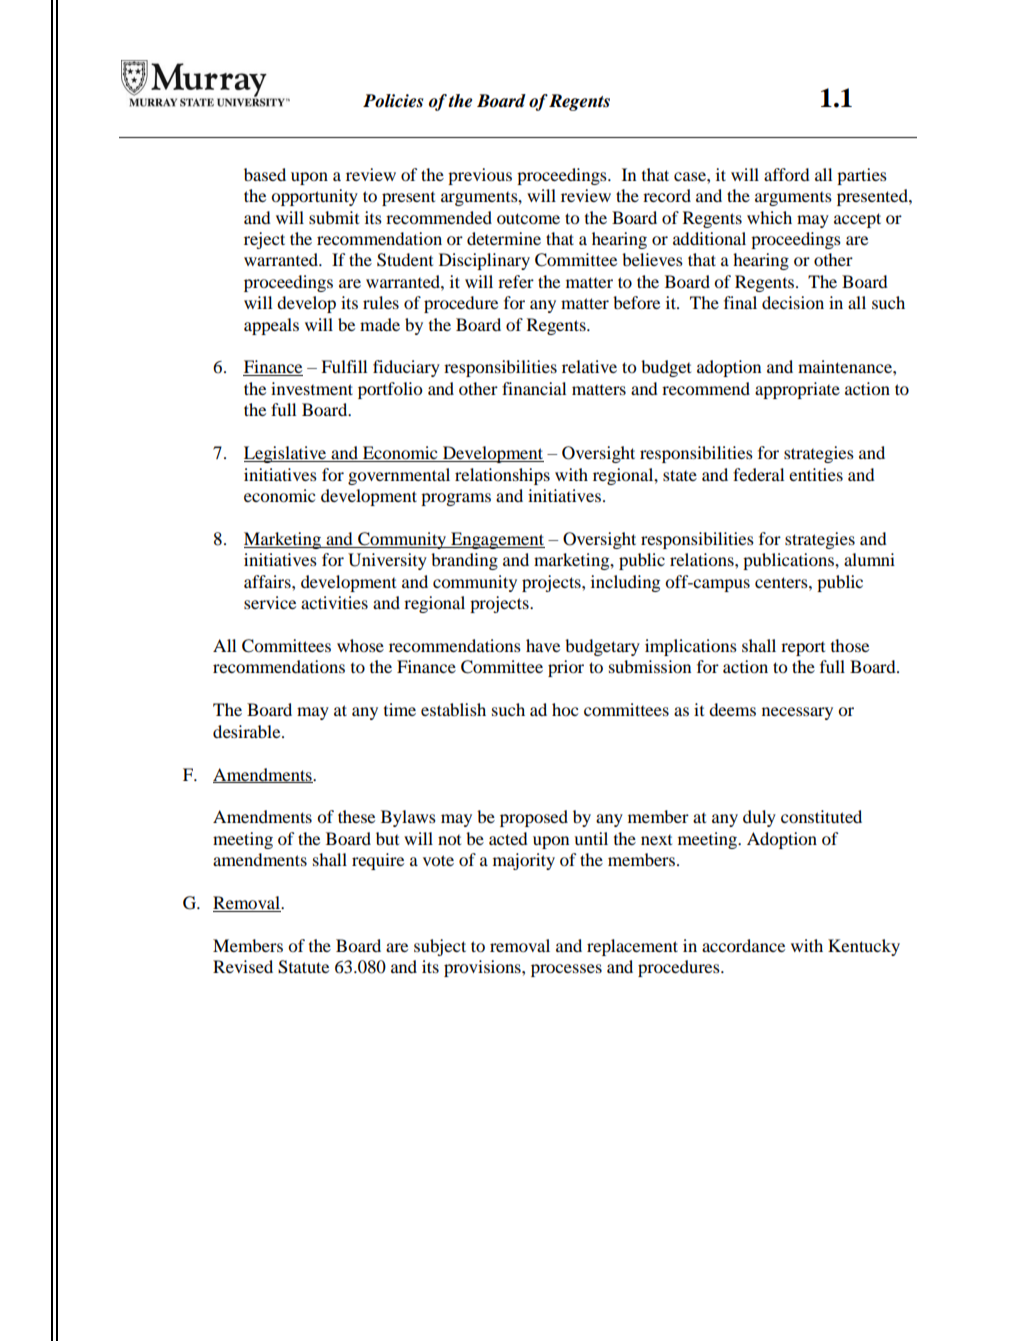  Describe the element at coordinates (797, 390) in the screenshot. I see `appropriate` at that location.
